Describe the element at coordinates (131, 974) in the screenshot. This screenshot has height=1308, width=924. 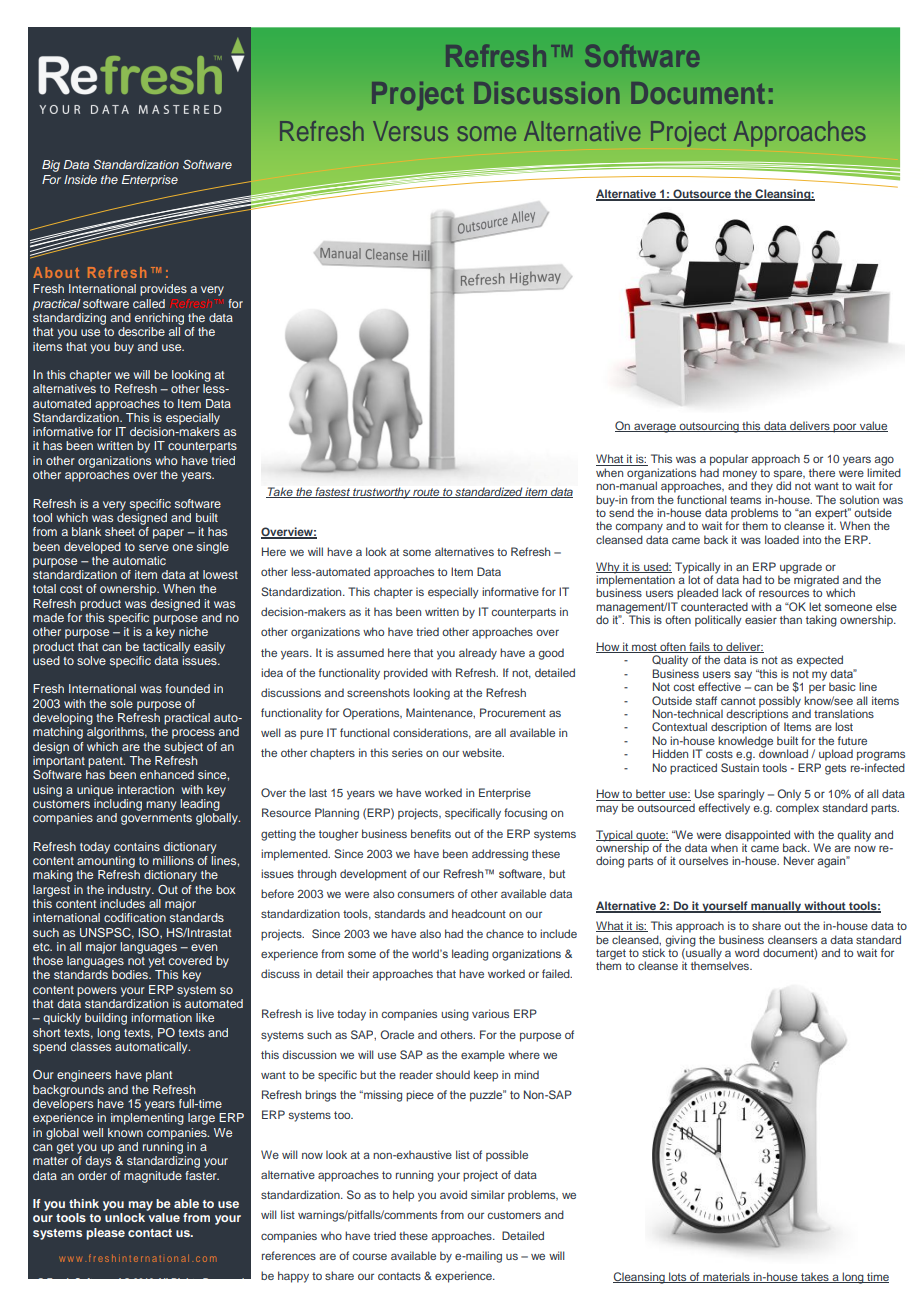
I see `bodies` at that location.
